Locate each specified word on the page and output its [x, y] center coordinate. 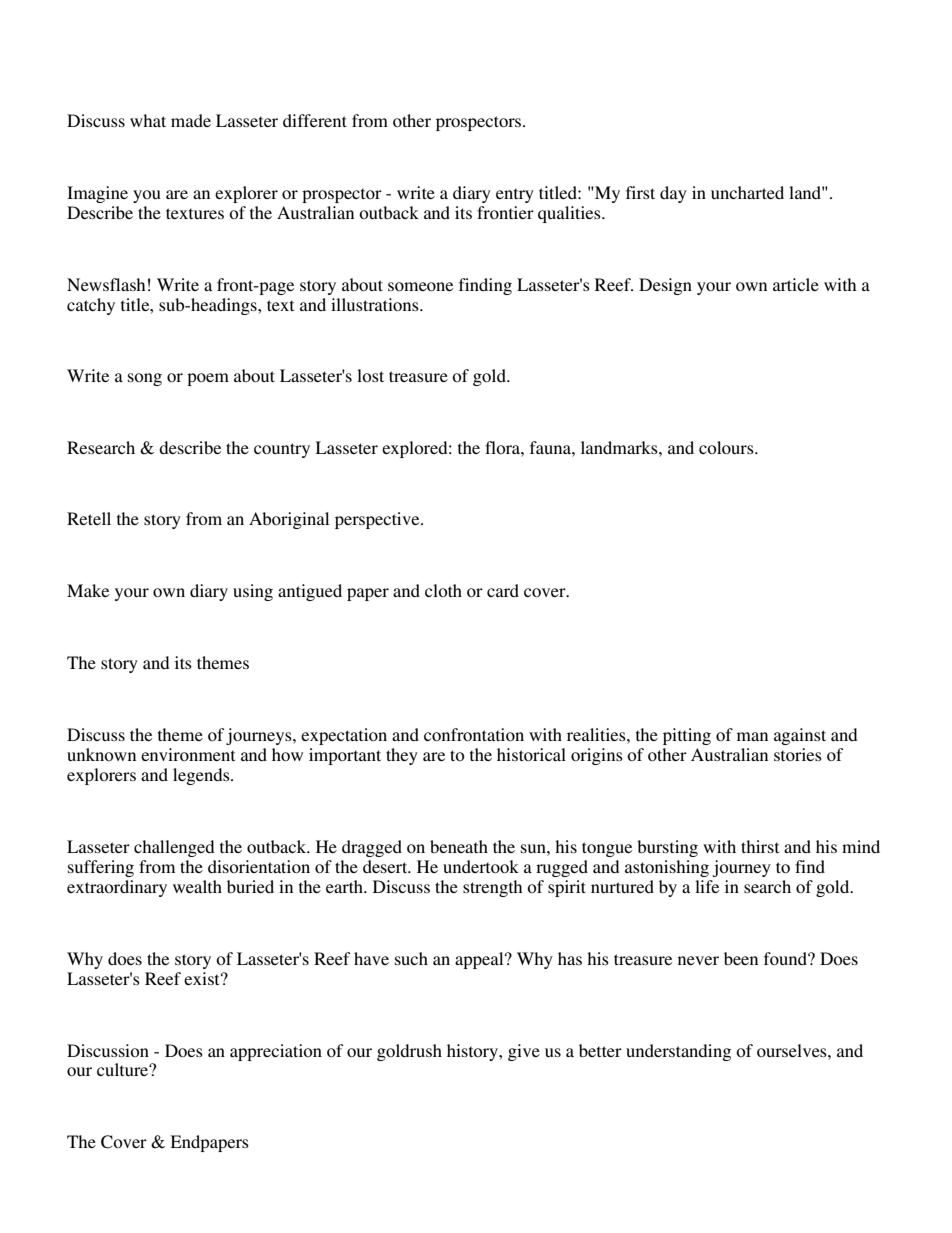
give [524, 1052]
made [191, 120]
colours [727, 447]
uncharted [747, 192]
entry [515, 195]
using [253, 592]
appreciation [276, 1052]
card [503, 590]
